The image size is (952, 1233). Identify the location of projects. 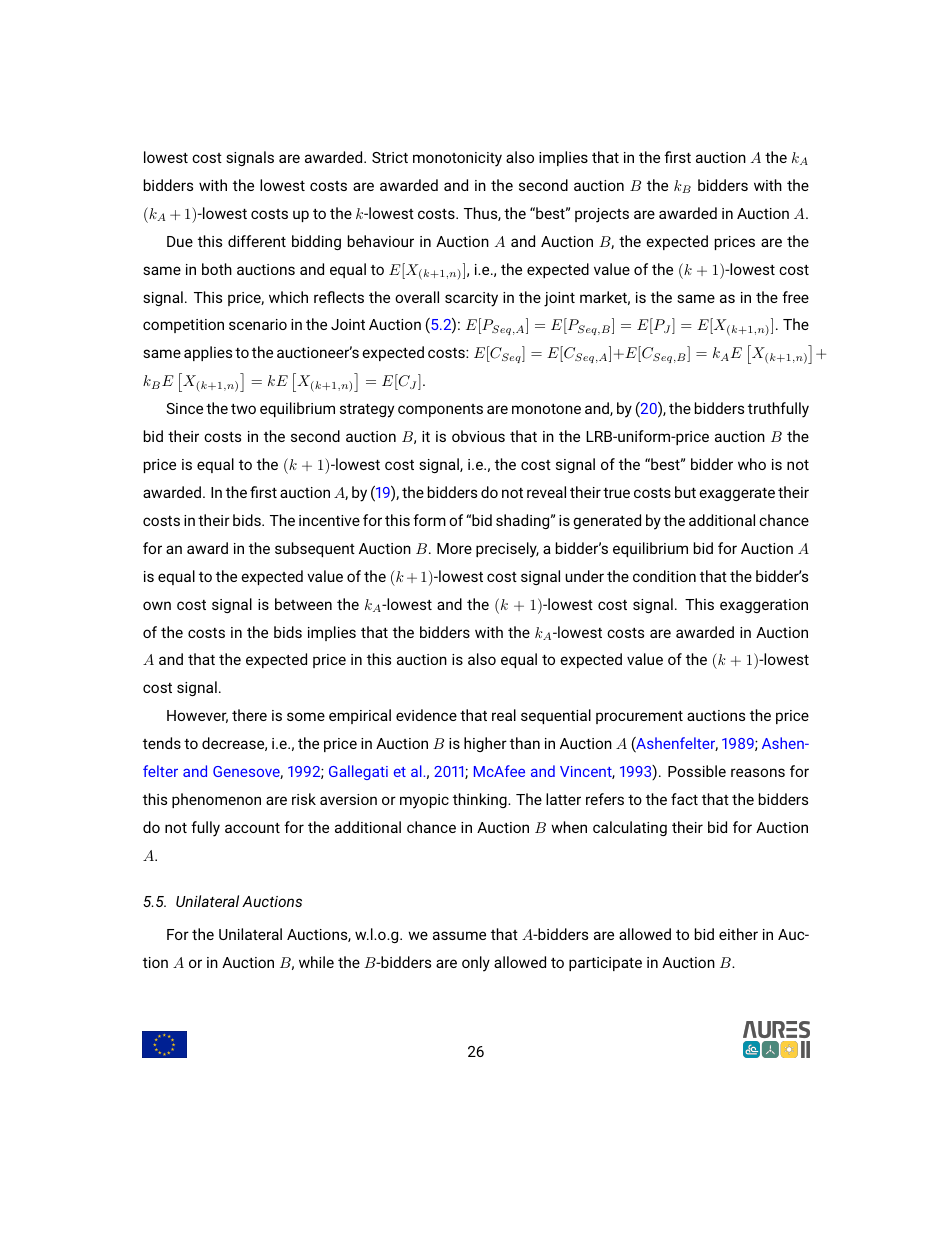
(602, 215).
